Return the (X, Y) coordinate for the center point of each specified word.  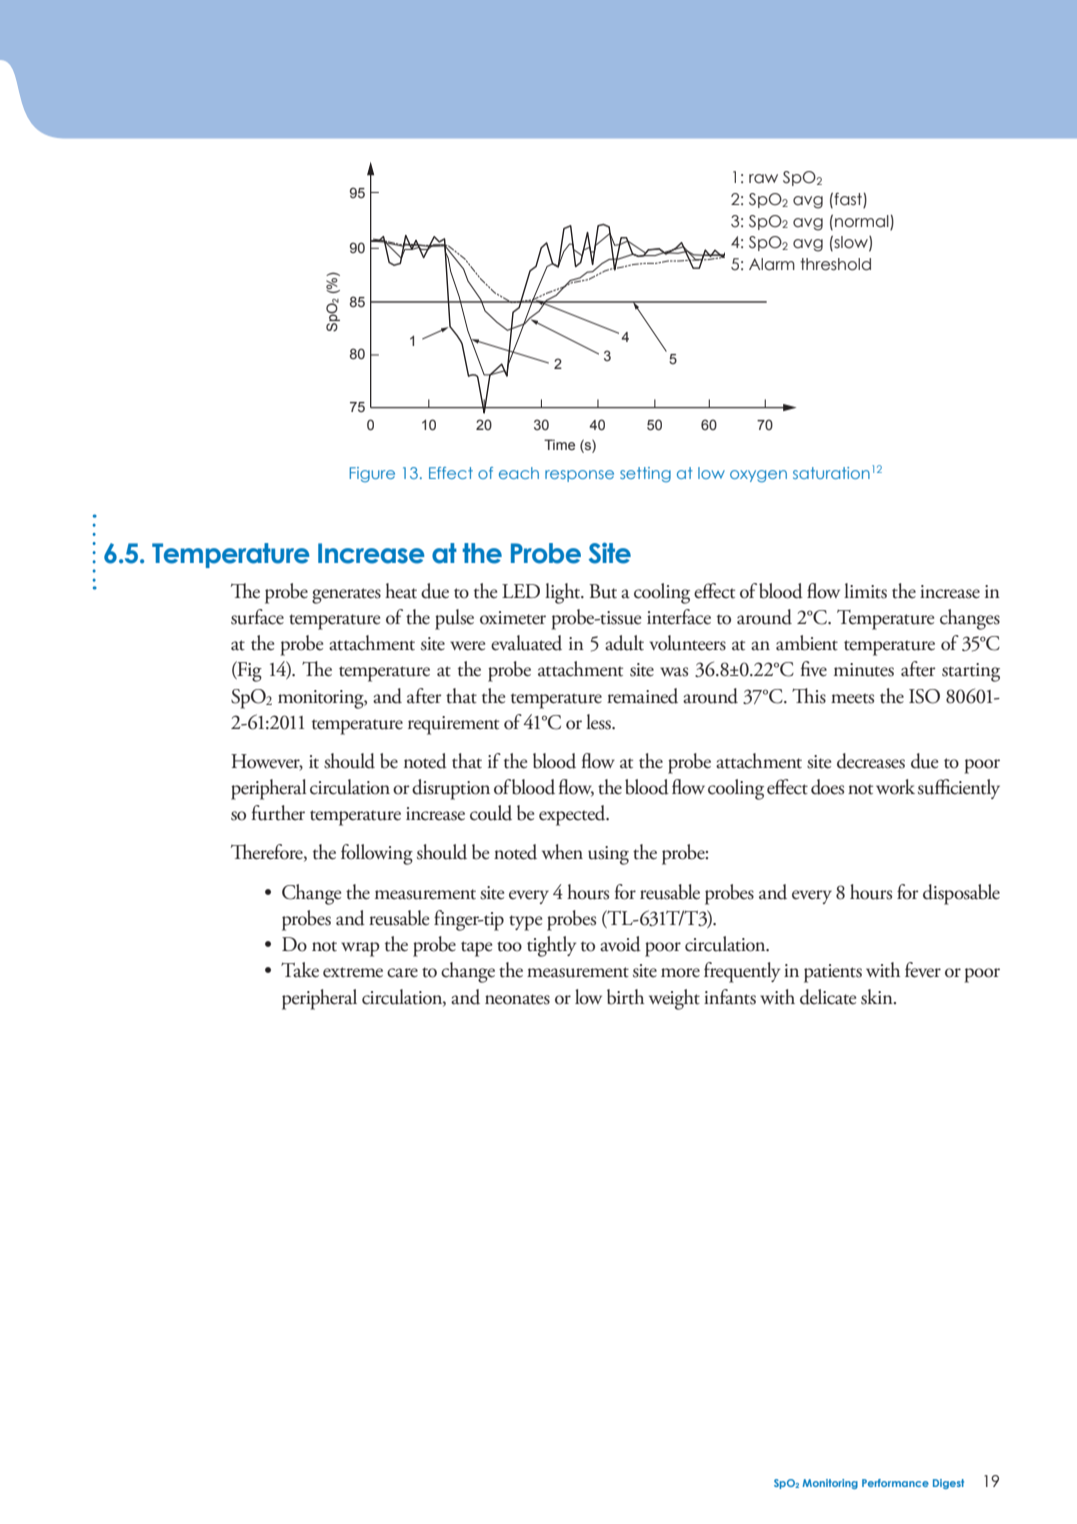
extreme (353, 972)
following (377, 854)
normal (862, 221)
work (895, 787)
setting (645, 474)
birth (625, 997)
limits (865, 591)
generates (346, 596)
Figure (372, 474)
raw (763, 179)
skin (878, 997)
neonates (517, 999)
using (608, 855)
